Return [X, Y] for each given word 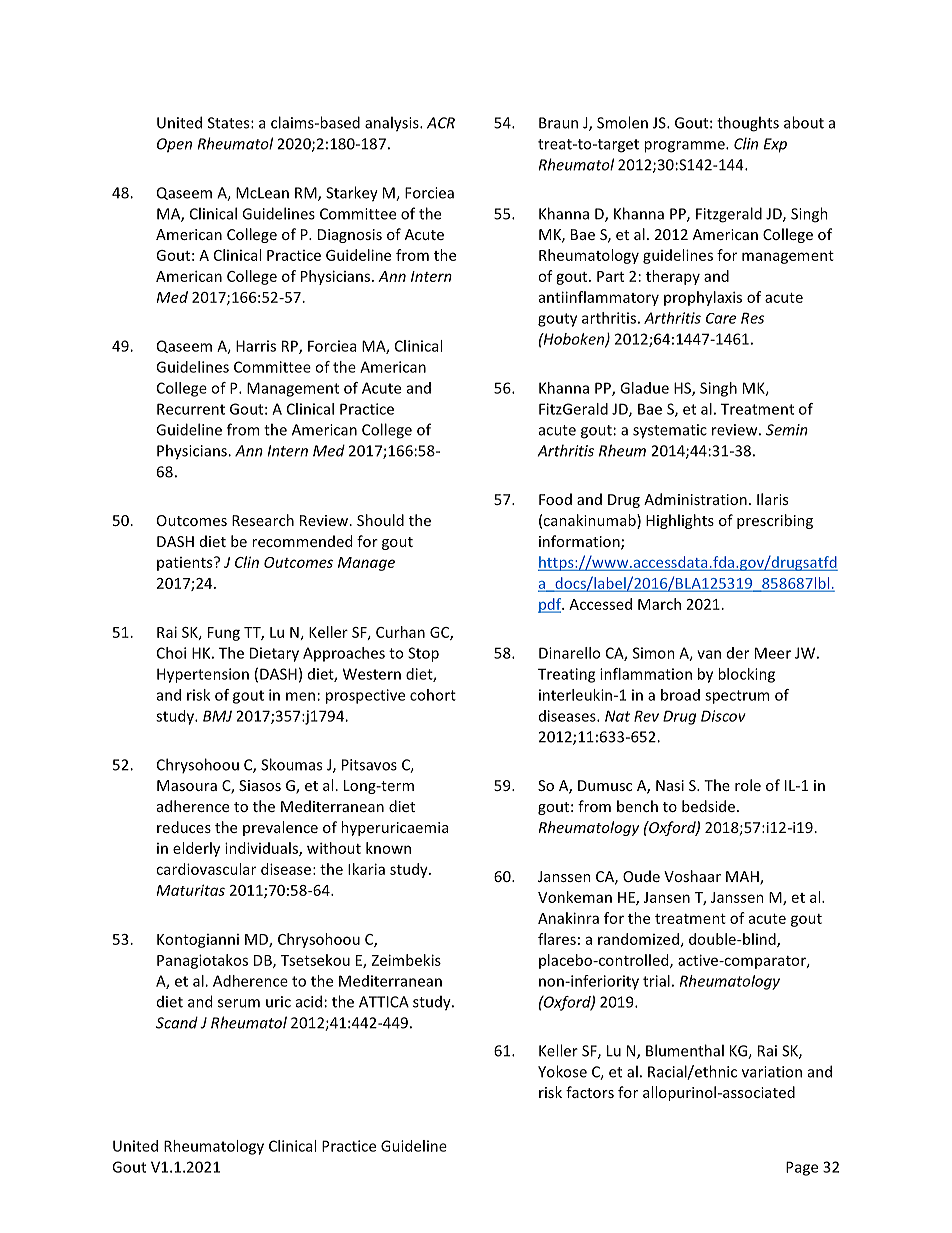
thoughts [748, 124]
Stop [423, 654]
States [230, 123]
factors [590, 1092]
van [709, 654]
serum [239, 1003]
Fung [224, 634]
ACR [441, 123]
